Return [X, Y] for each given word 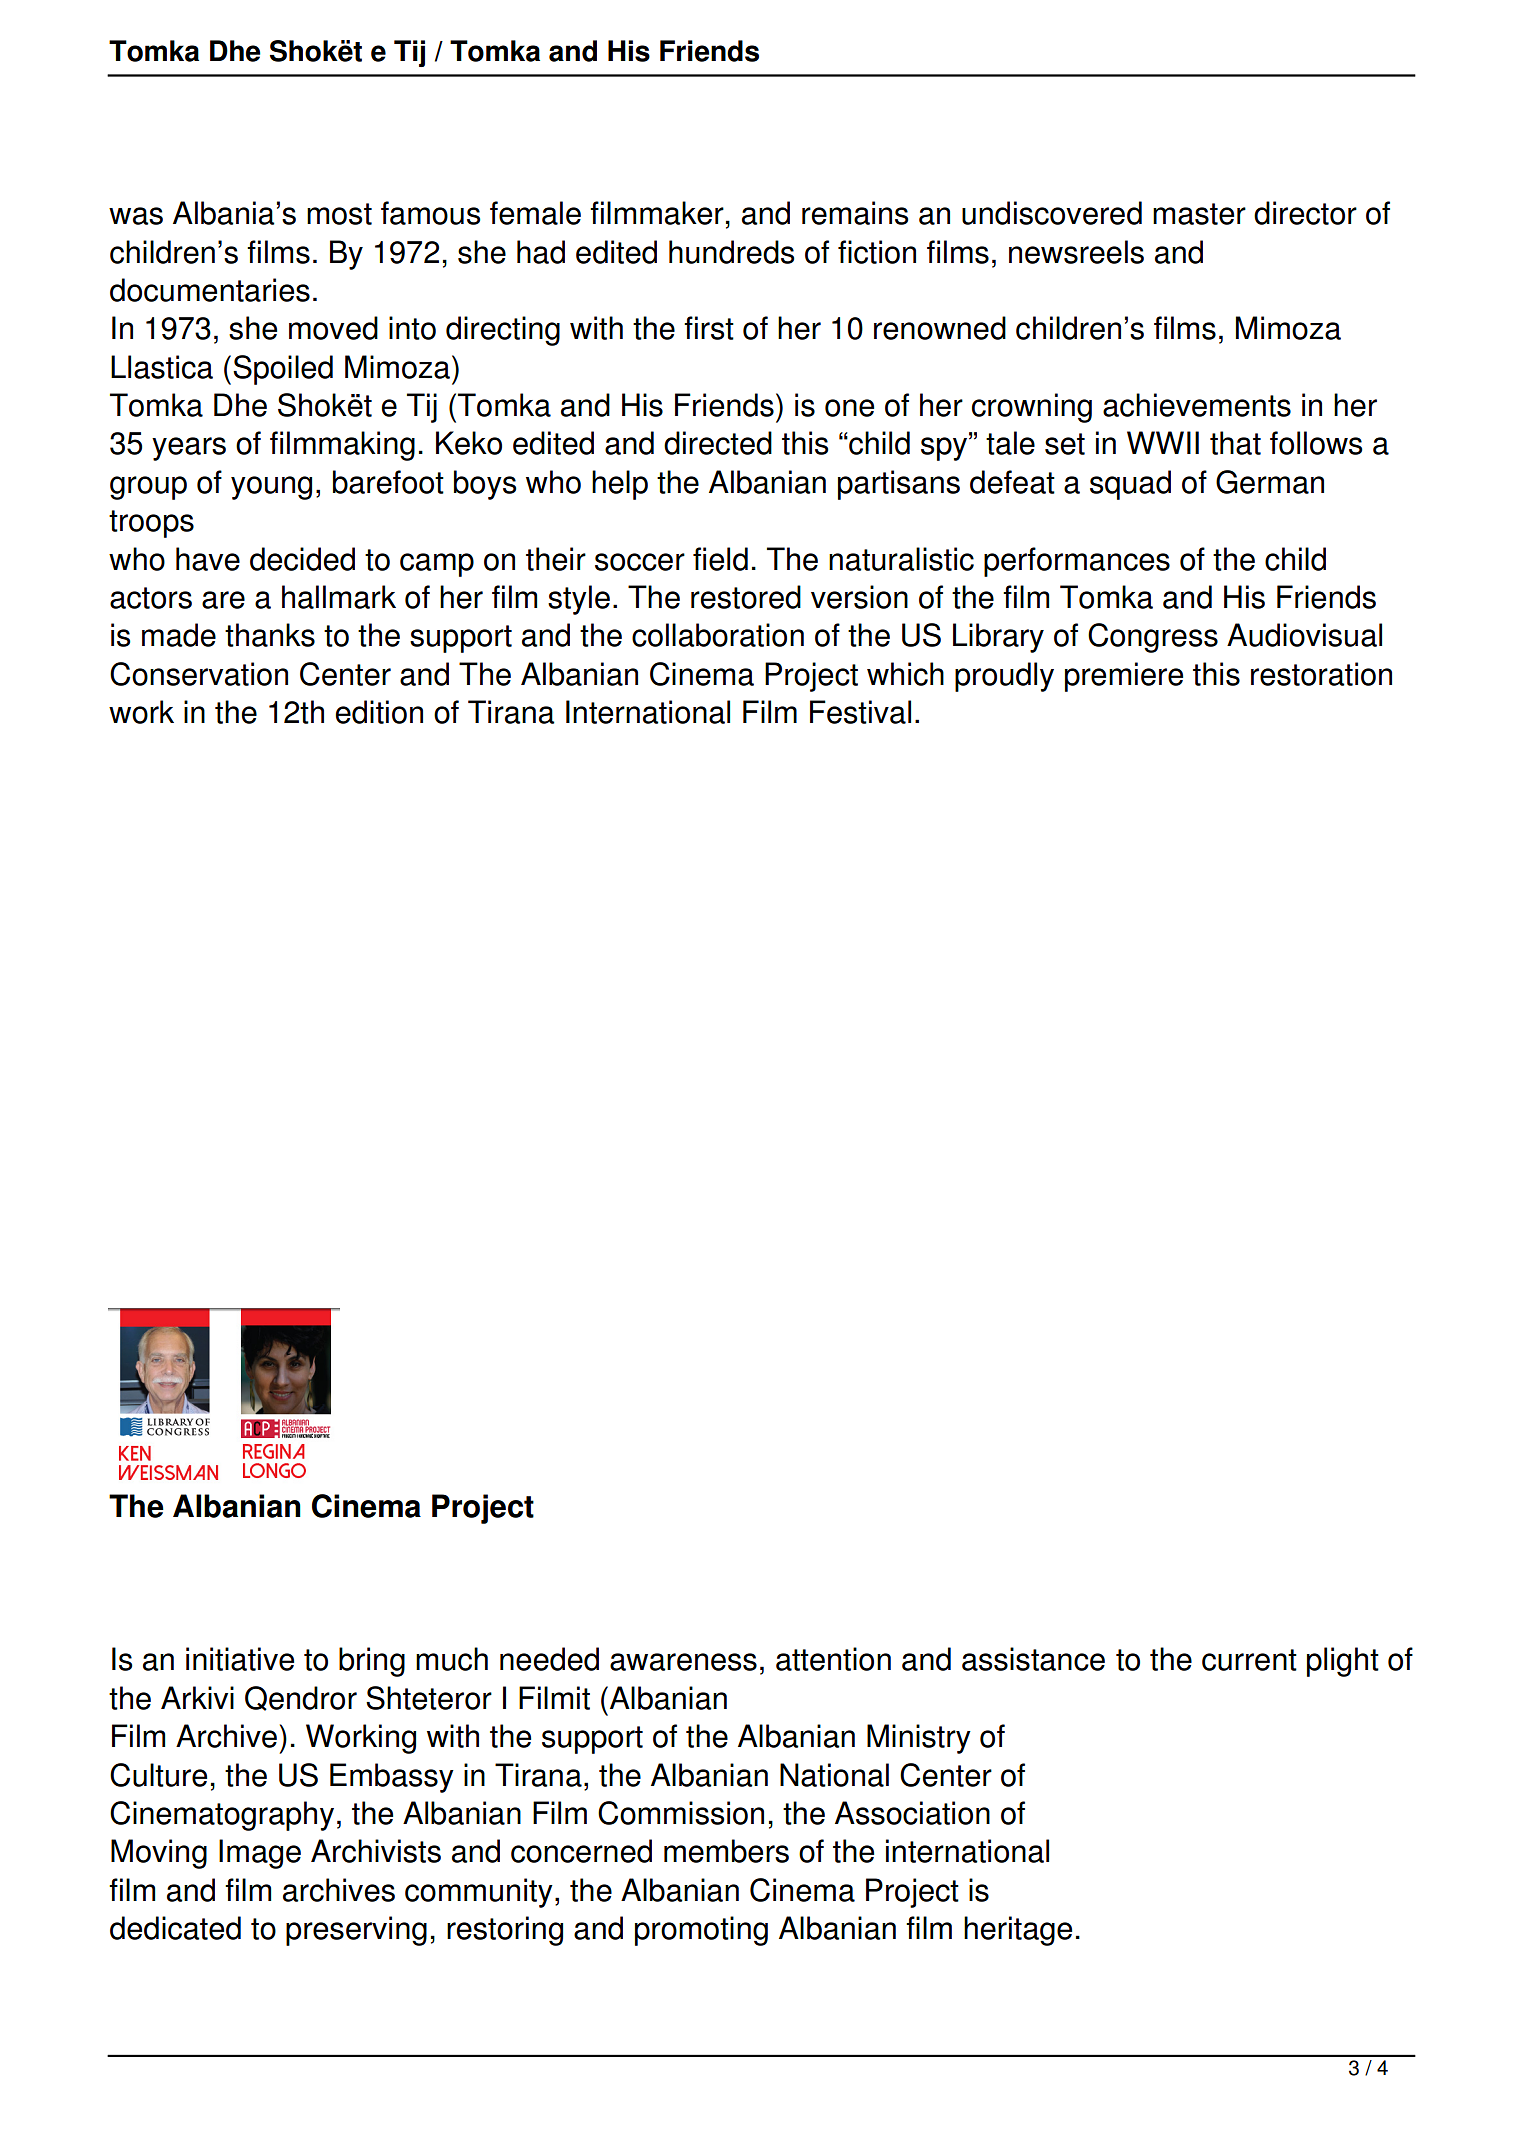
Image [260, 1854]
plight [1343, 1662]
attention [833, 1659]
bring [372, 1662]
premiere [1124, 677]
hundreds [732, 252]
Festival [860, 712]
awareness [683, 1662]
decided [302, 559]
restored [746, 597]
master [1199, 214]
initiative [240, 1659]
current [1249, 1660]
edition [379, 712]
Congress [1153, 638]
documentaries [210, 290]
